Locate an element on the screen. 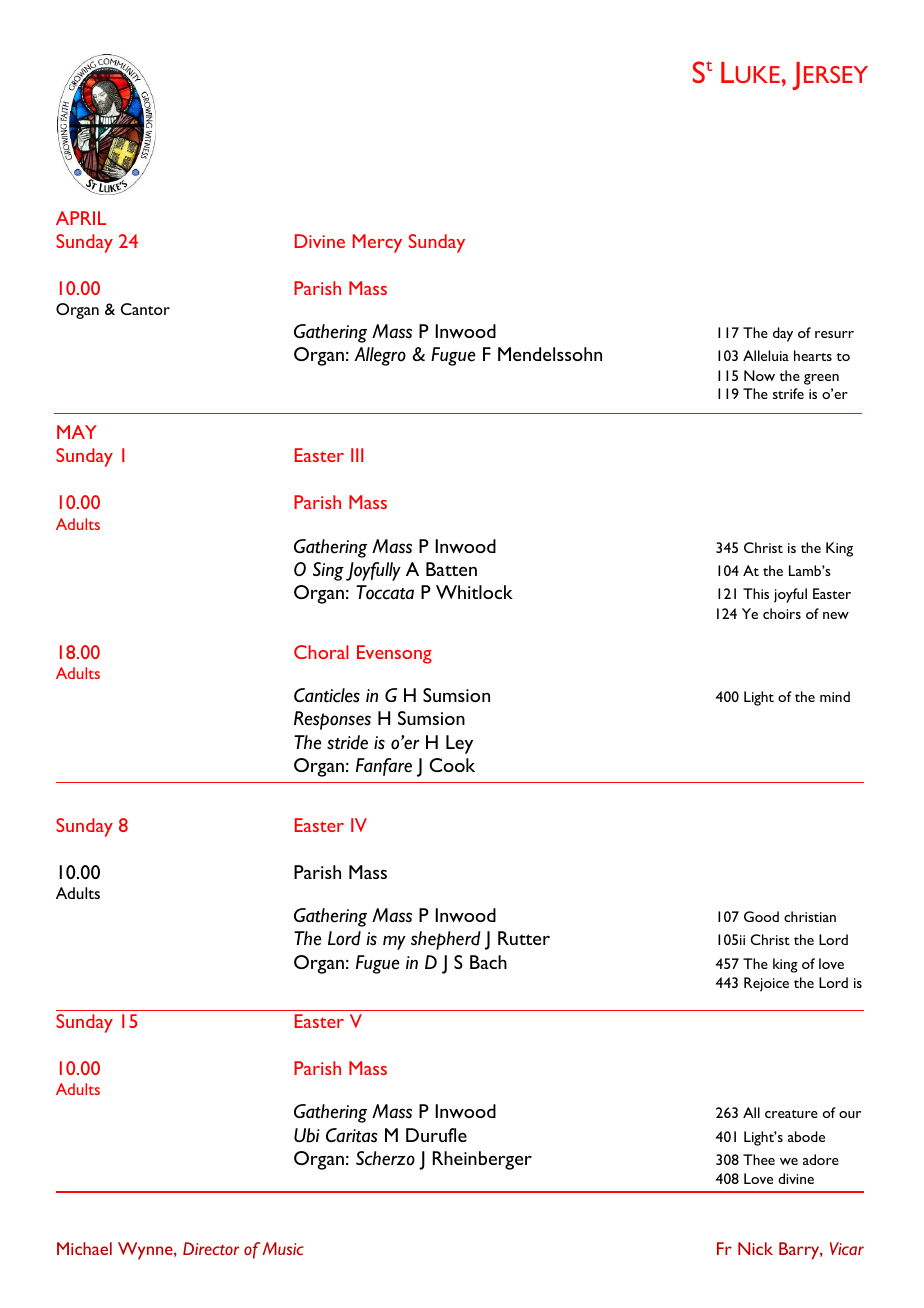 The width and height of the screenshot is (924, 1308). Wynne is located at coordinates (146, 1251).
